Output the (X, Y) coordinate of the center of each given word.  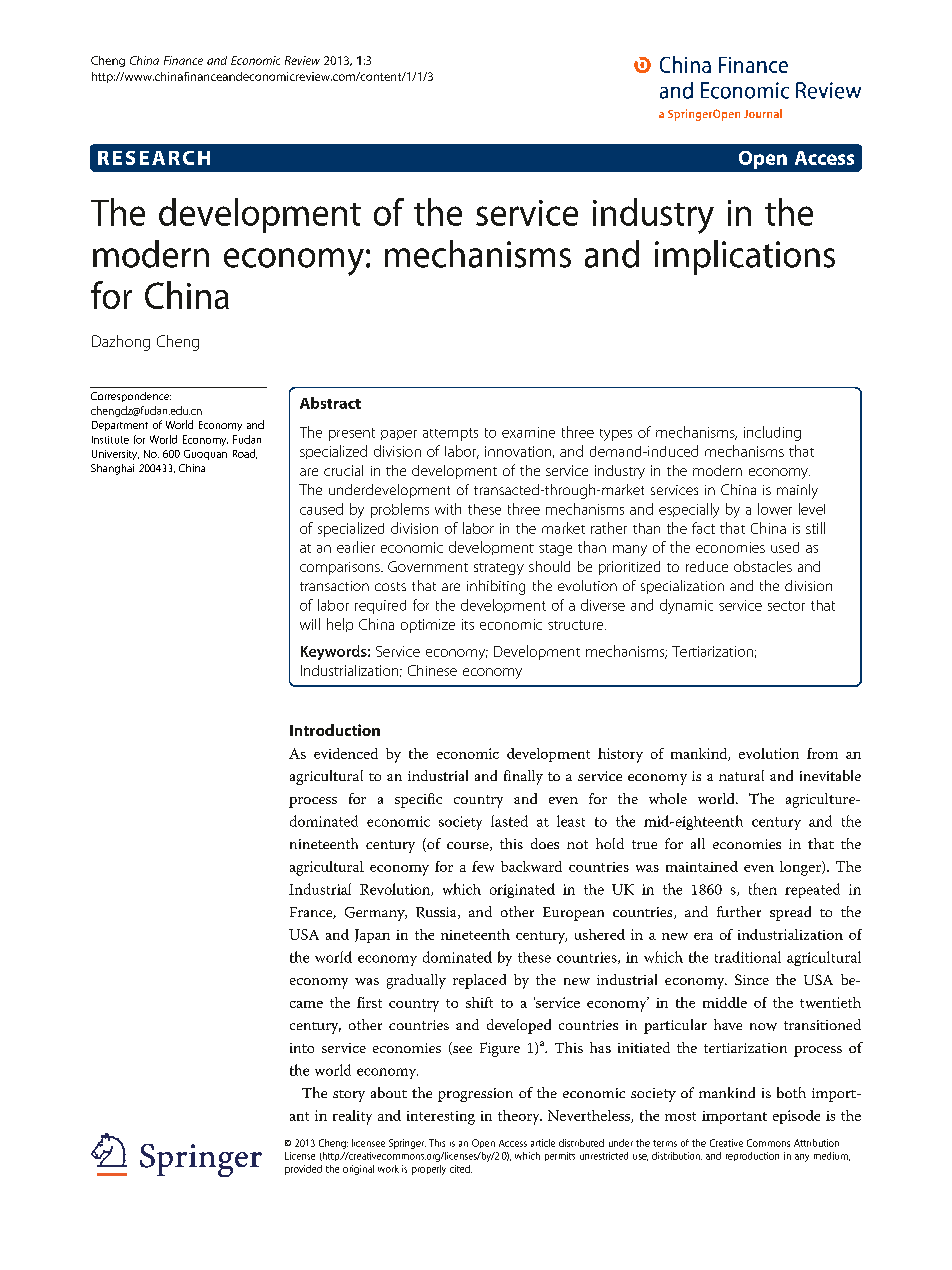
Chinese (432, 670)
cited (461, 1169)
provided (303, 1170)
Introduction (335, 730)
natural (741, 775)
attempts (450, 434)
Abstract (330, 403)
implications (745, 257)
